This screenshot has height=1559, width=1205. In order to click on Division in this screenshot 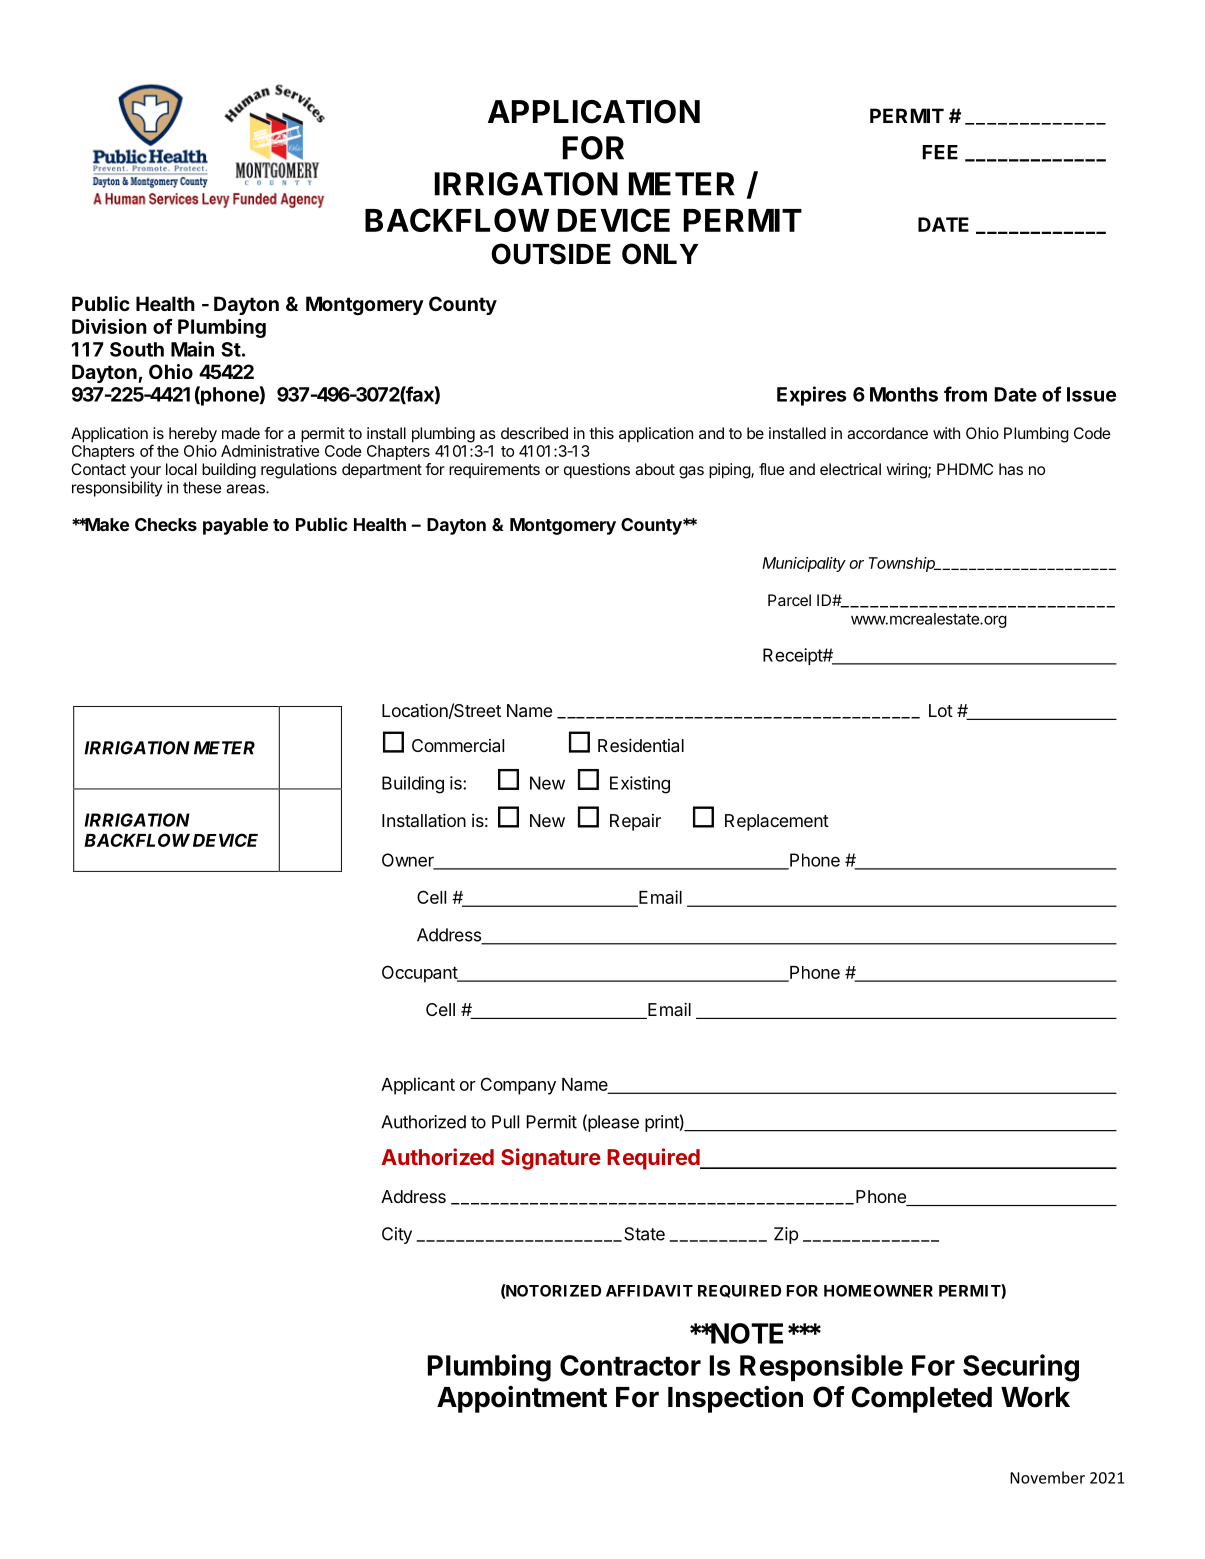, I will do `click(109, 326)`.
